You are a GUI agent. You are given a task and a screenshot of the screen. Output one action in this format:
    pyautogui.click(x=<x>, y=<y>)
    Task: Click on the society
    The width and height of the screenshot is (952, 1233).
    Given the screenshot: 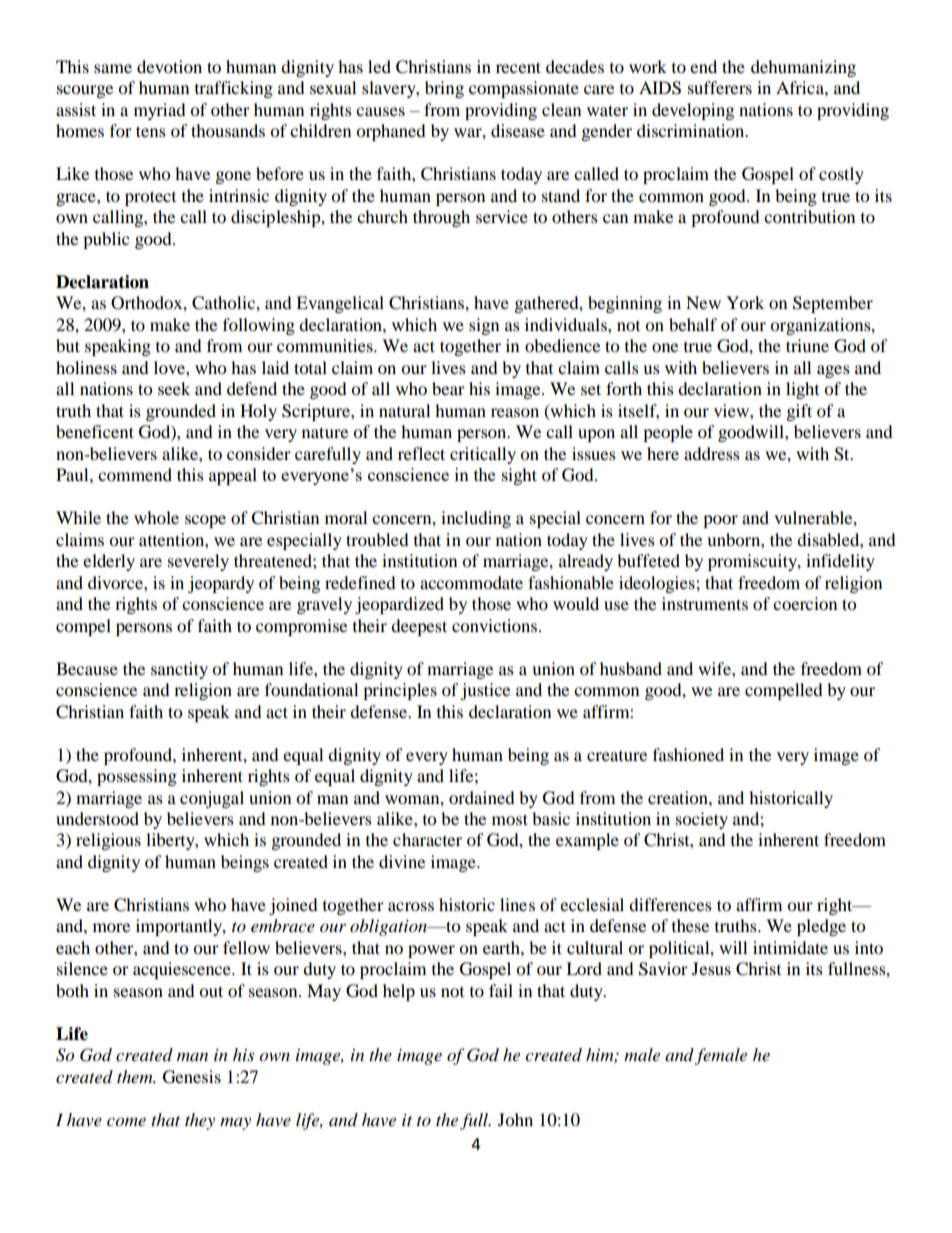 What is the action you would take?
    pyautogui.click(x=702, y=820)
